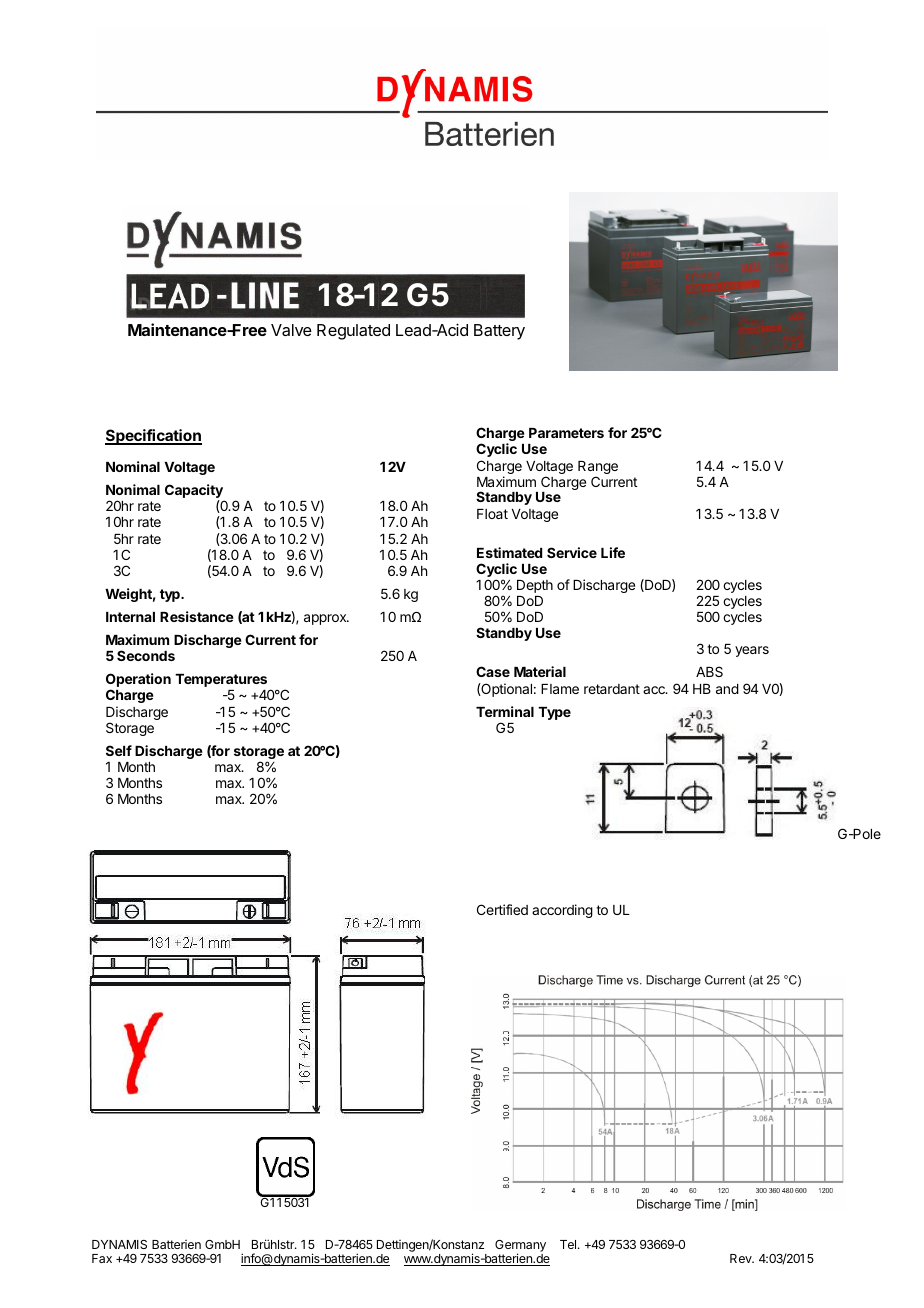  What do you see at coordinates (505, 711) in the image?
I see `Terminal` at bounding box center [505, 711].
